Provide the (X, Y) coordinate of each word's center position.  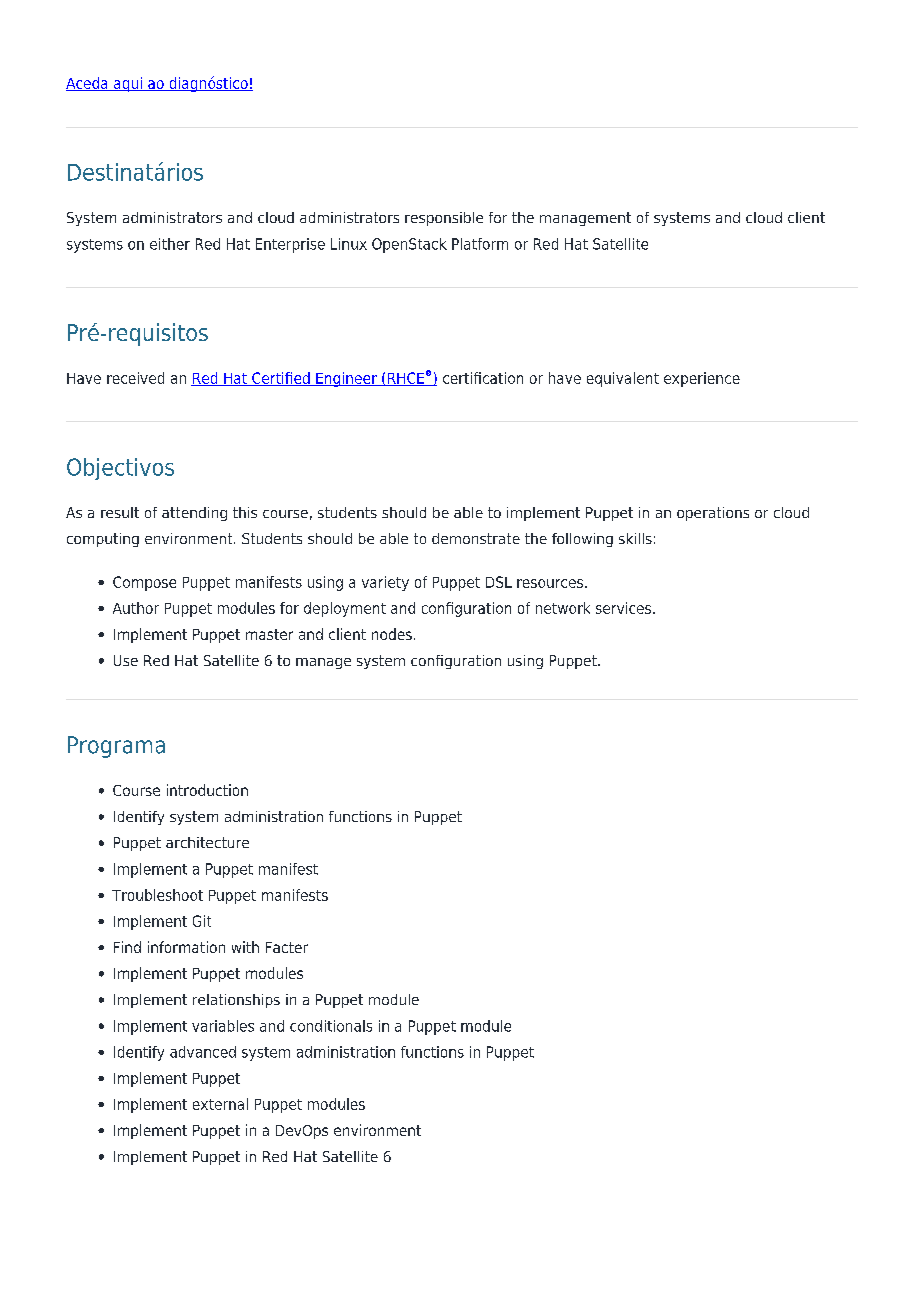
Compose (144, 583)
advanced (203, 1052)
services (625, 608)
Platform (480, 244)
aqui (128, 84)
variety (385, 583)
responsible (444, 219)
